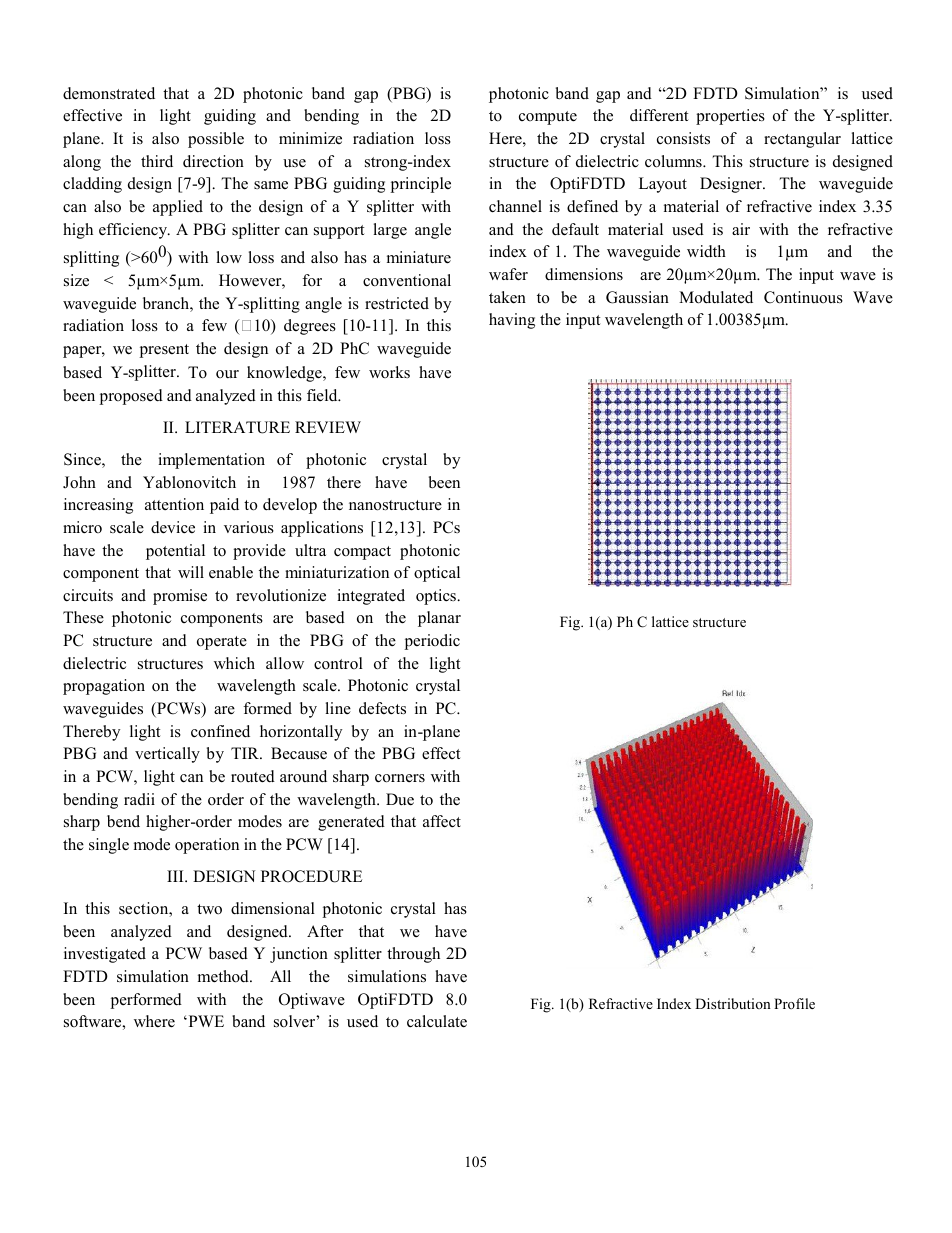 The image size is (952, 1233). What do you see at coordinates (716, 297) in the screenshot?
I see `Modulated` at bounding box center [716, 297].
